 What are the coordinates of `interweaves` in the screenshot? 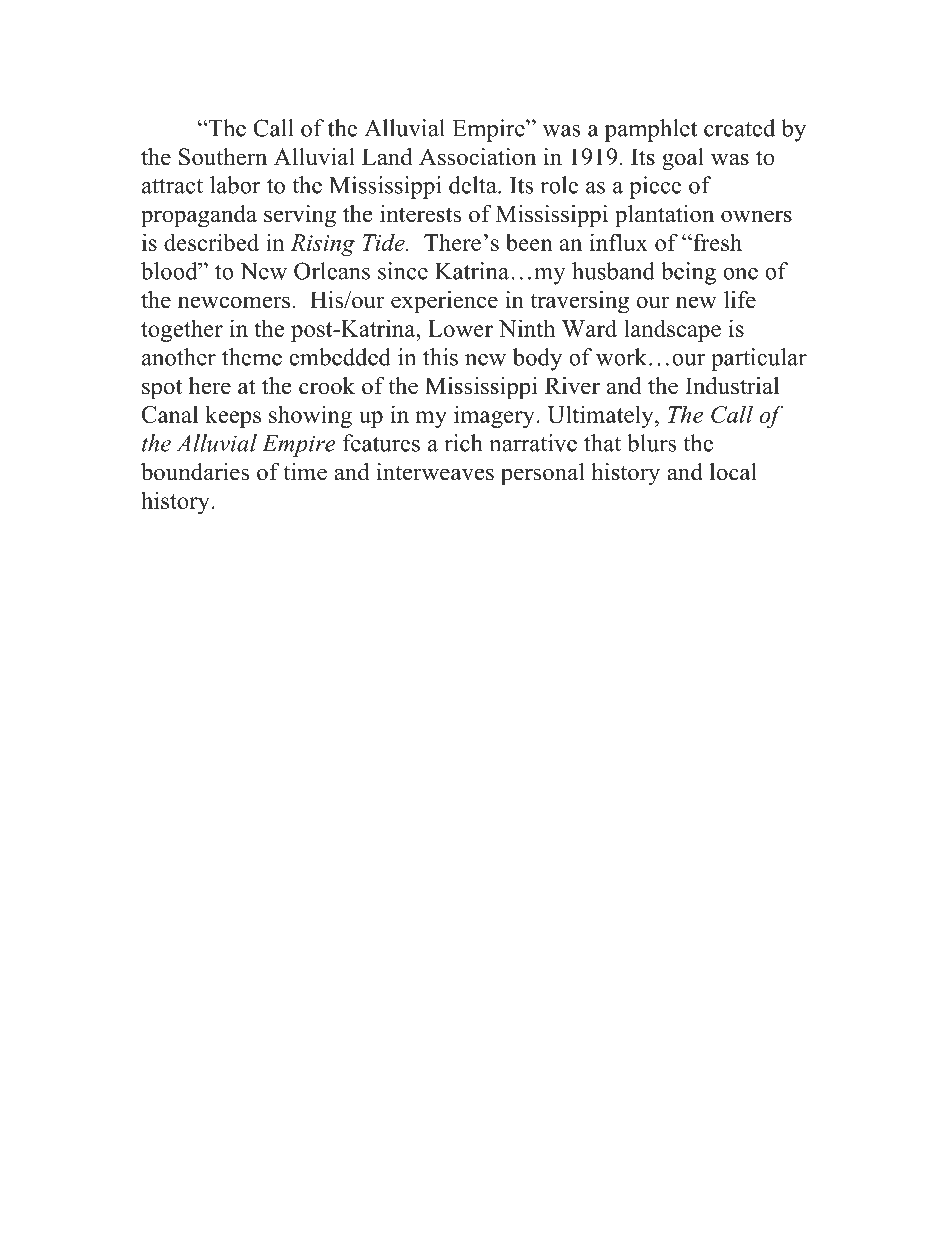 It's located at (435, 472).
